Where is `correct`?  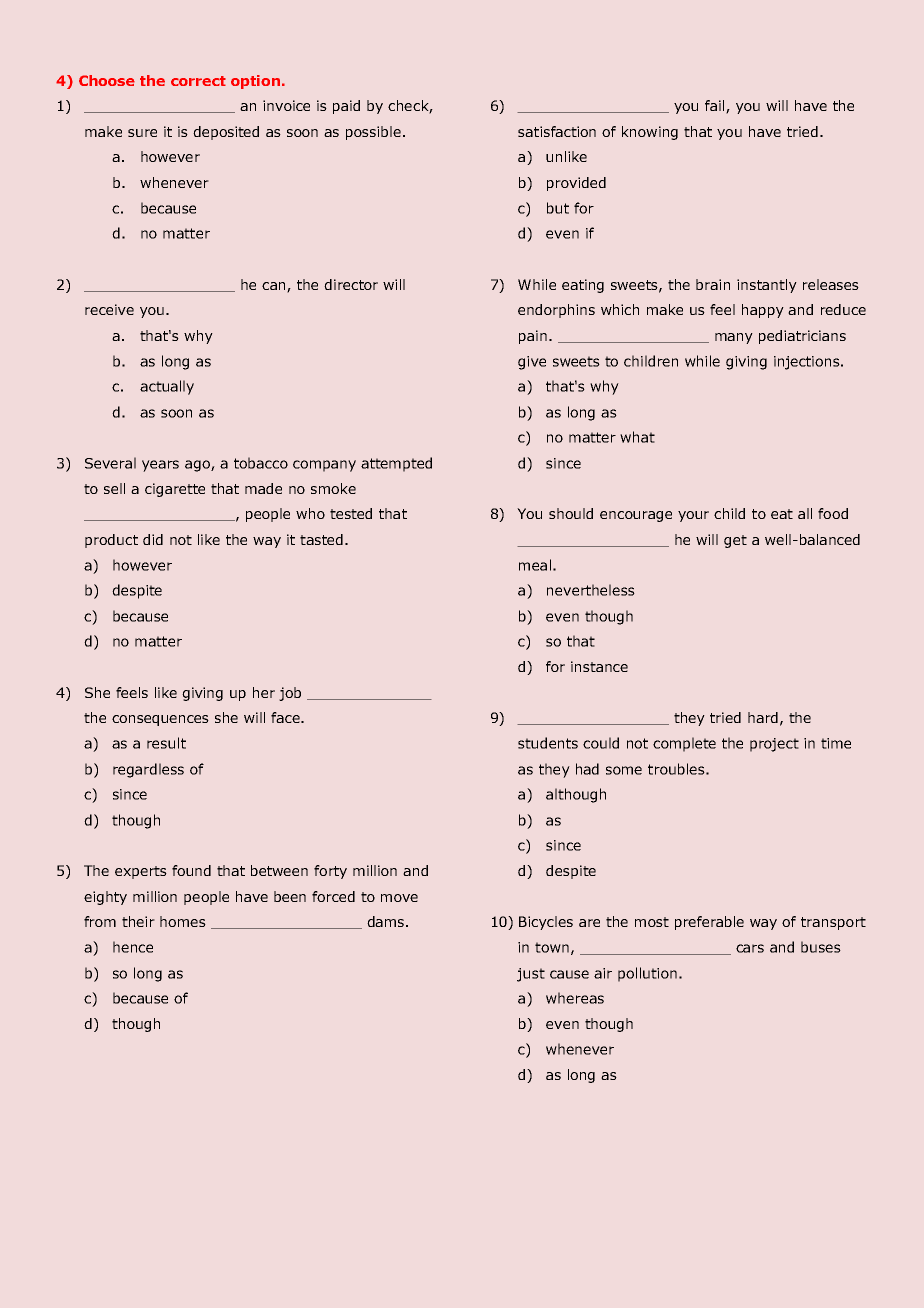 correct is located at coordinates (198, 81).
